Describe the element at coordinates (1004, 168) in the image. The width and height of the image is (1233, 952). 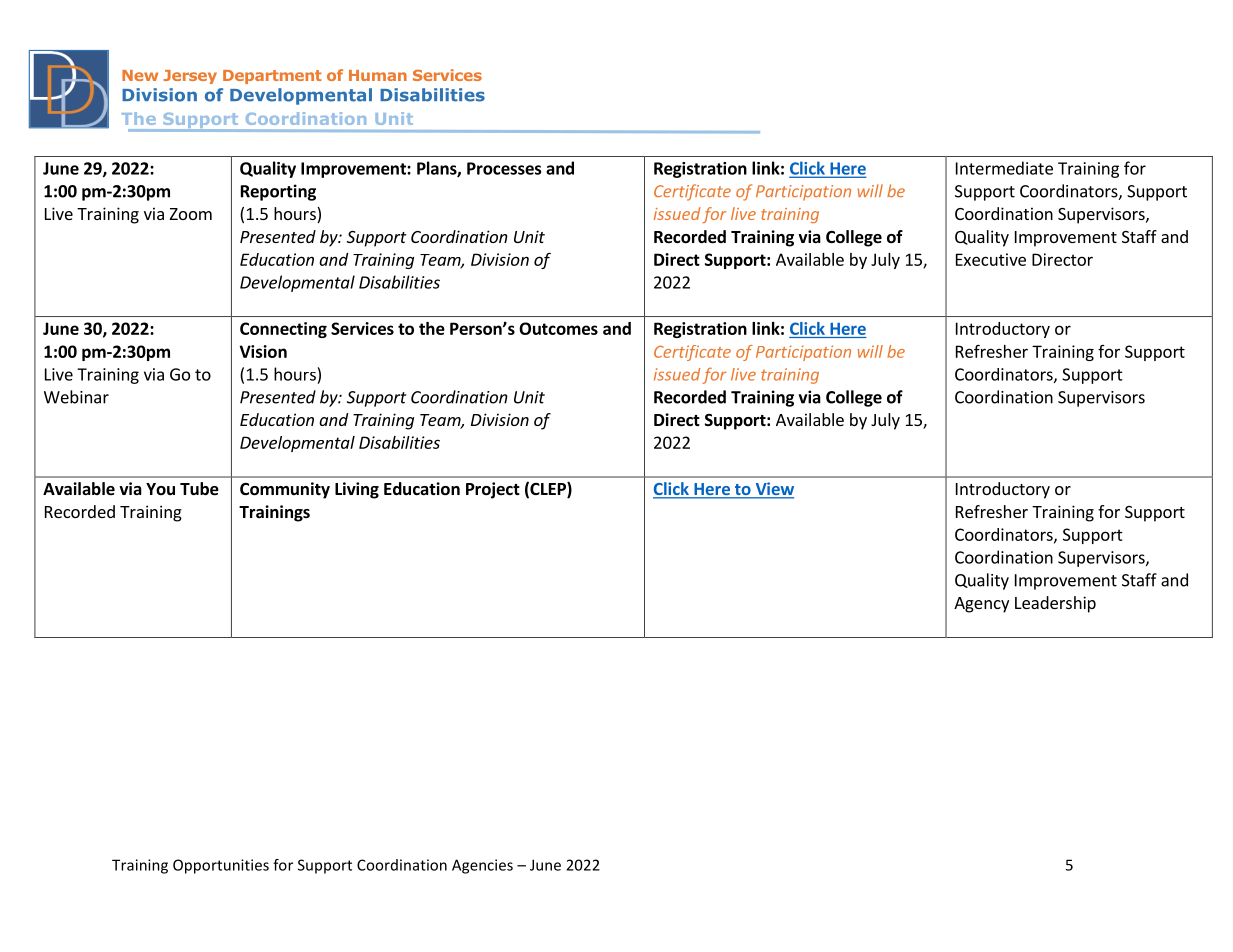
I see `Intermediate` at that location.
